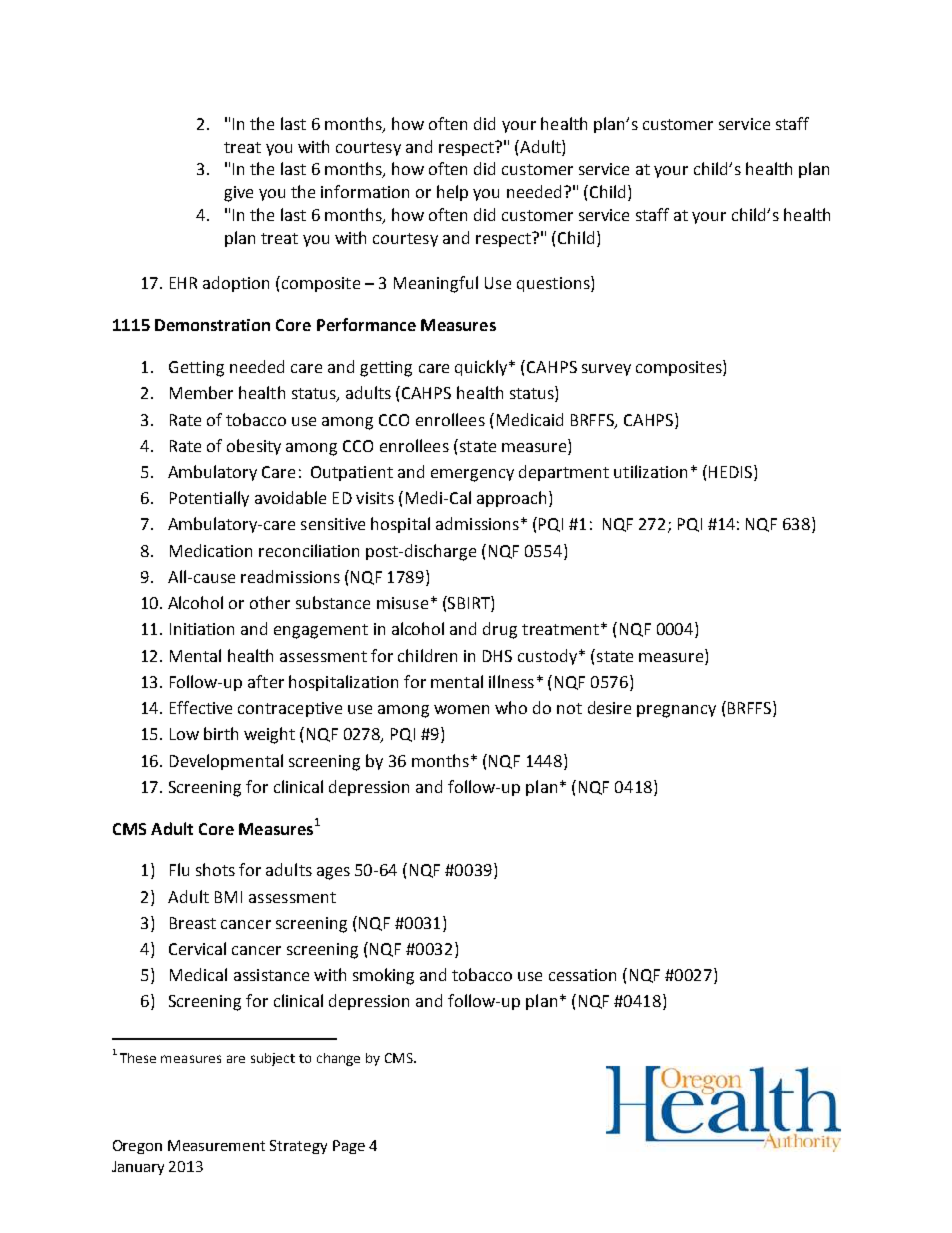  What do you see at coordinates (349, 1147) in the screenshot?
I see `Page` at bounding box center [349, 1147].
